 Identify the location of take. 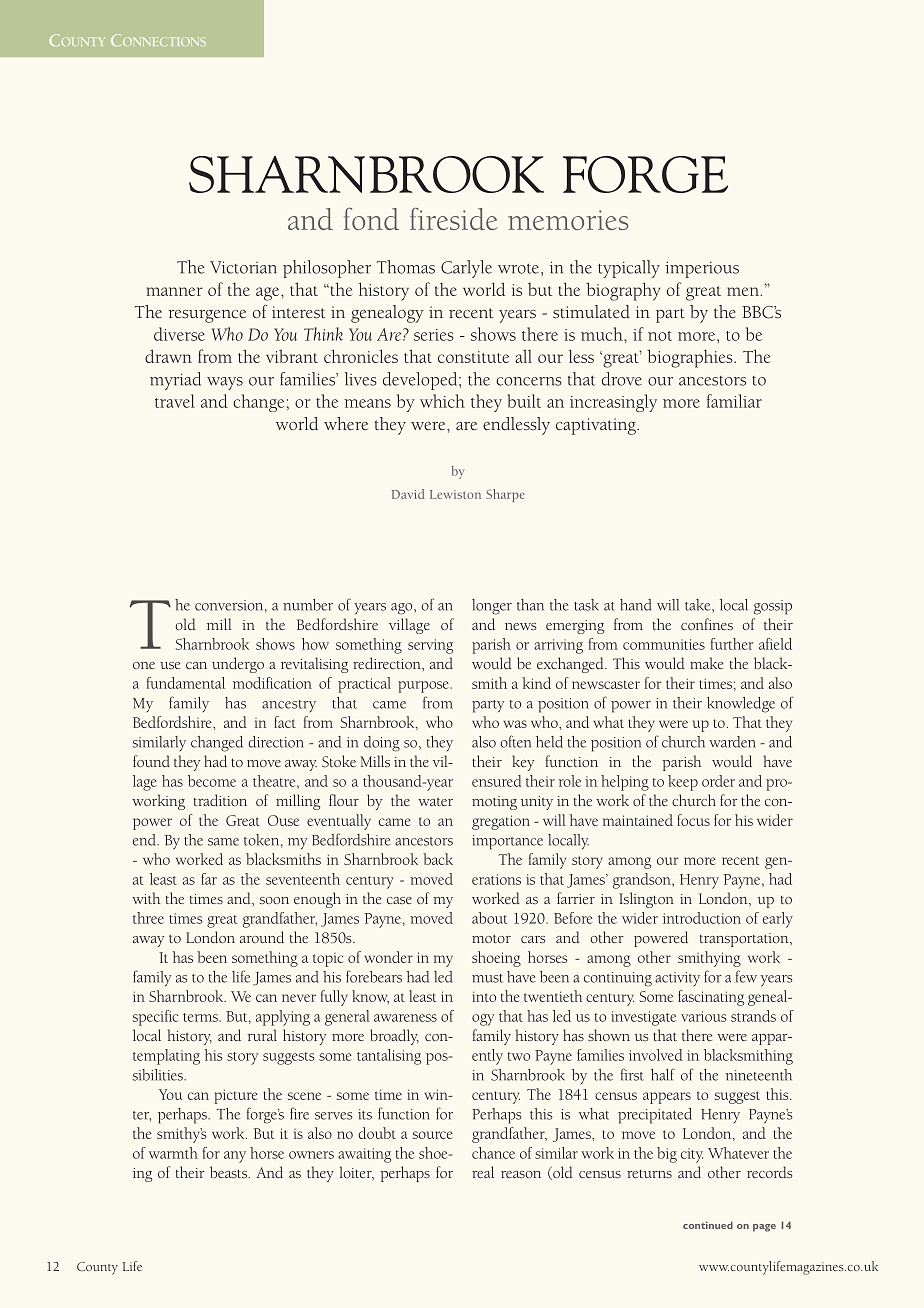
(699, 605).
